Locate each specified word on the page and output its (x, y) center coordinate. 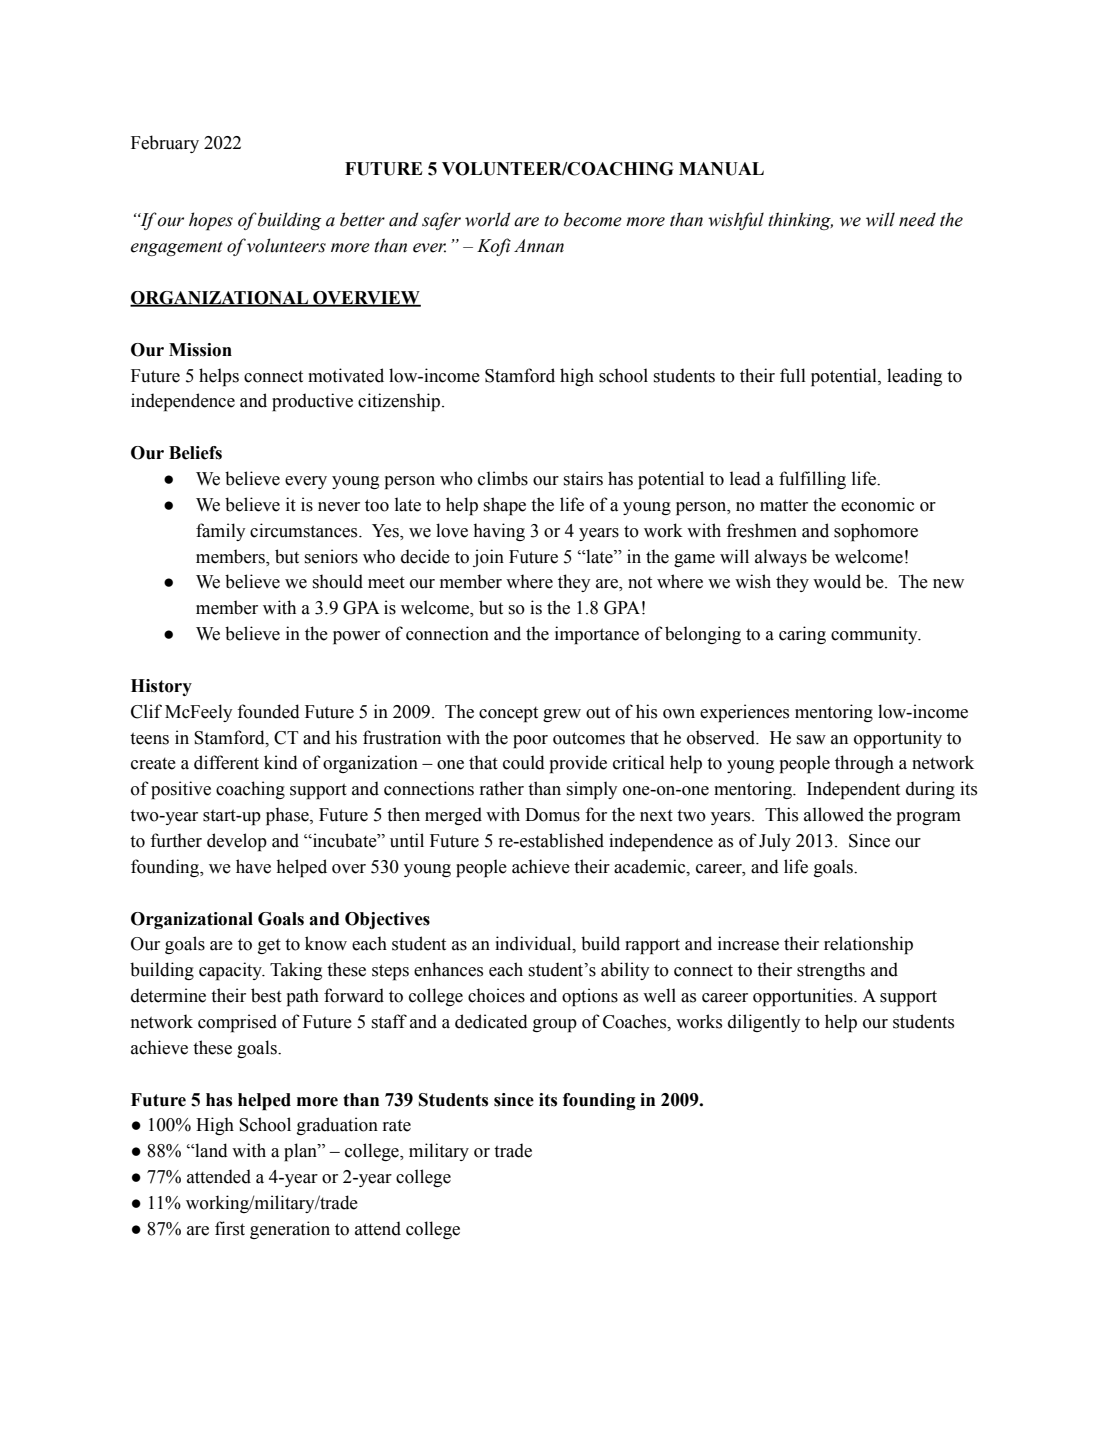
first (230, 1228)
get (269, 946)
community (875, 635)
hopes (211, 221)
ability (625, 971)
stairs (583, 478)
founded (268, 711)
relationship (868, 945)
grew (562, 715)
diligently (764, 1023)
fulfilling (812, 480)
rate (397, 1125)
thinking (800, 221)
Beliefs (195, 453)
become (593, 219)
